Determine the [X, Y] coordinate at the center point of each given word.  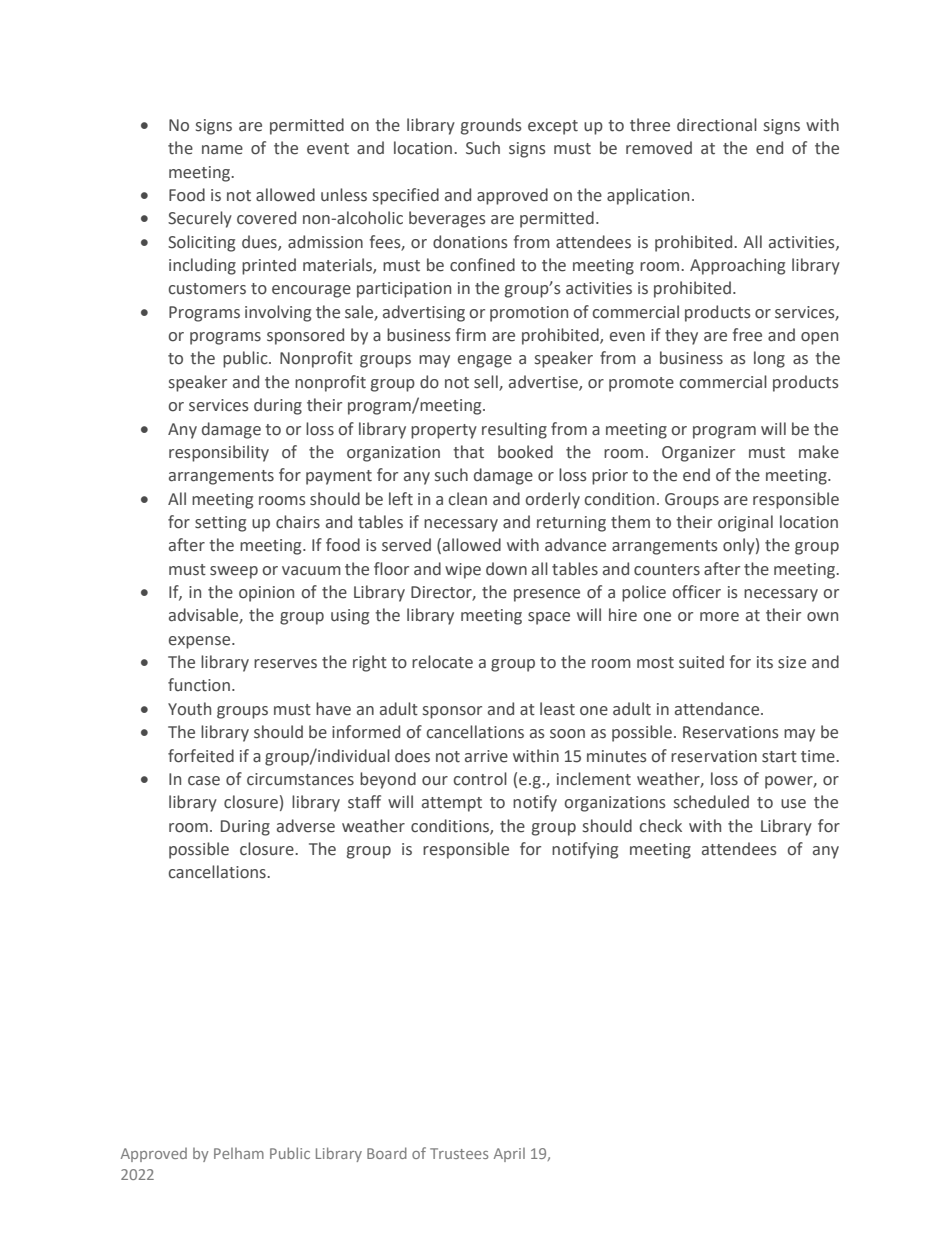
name [222, 150]
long [769, 359]
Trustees [459, 1153]
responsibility [219, 453]
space [549, 618]
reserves [285, 664]
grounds [491, 126]
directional [717, 125]
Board [387, 1153]
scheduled [711, 802]
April [509, 1155]
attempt [452, 804]
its [765, 662]
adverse [306, 826]
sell [486, 382]
